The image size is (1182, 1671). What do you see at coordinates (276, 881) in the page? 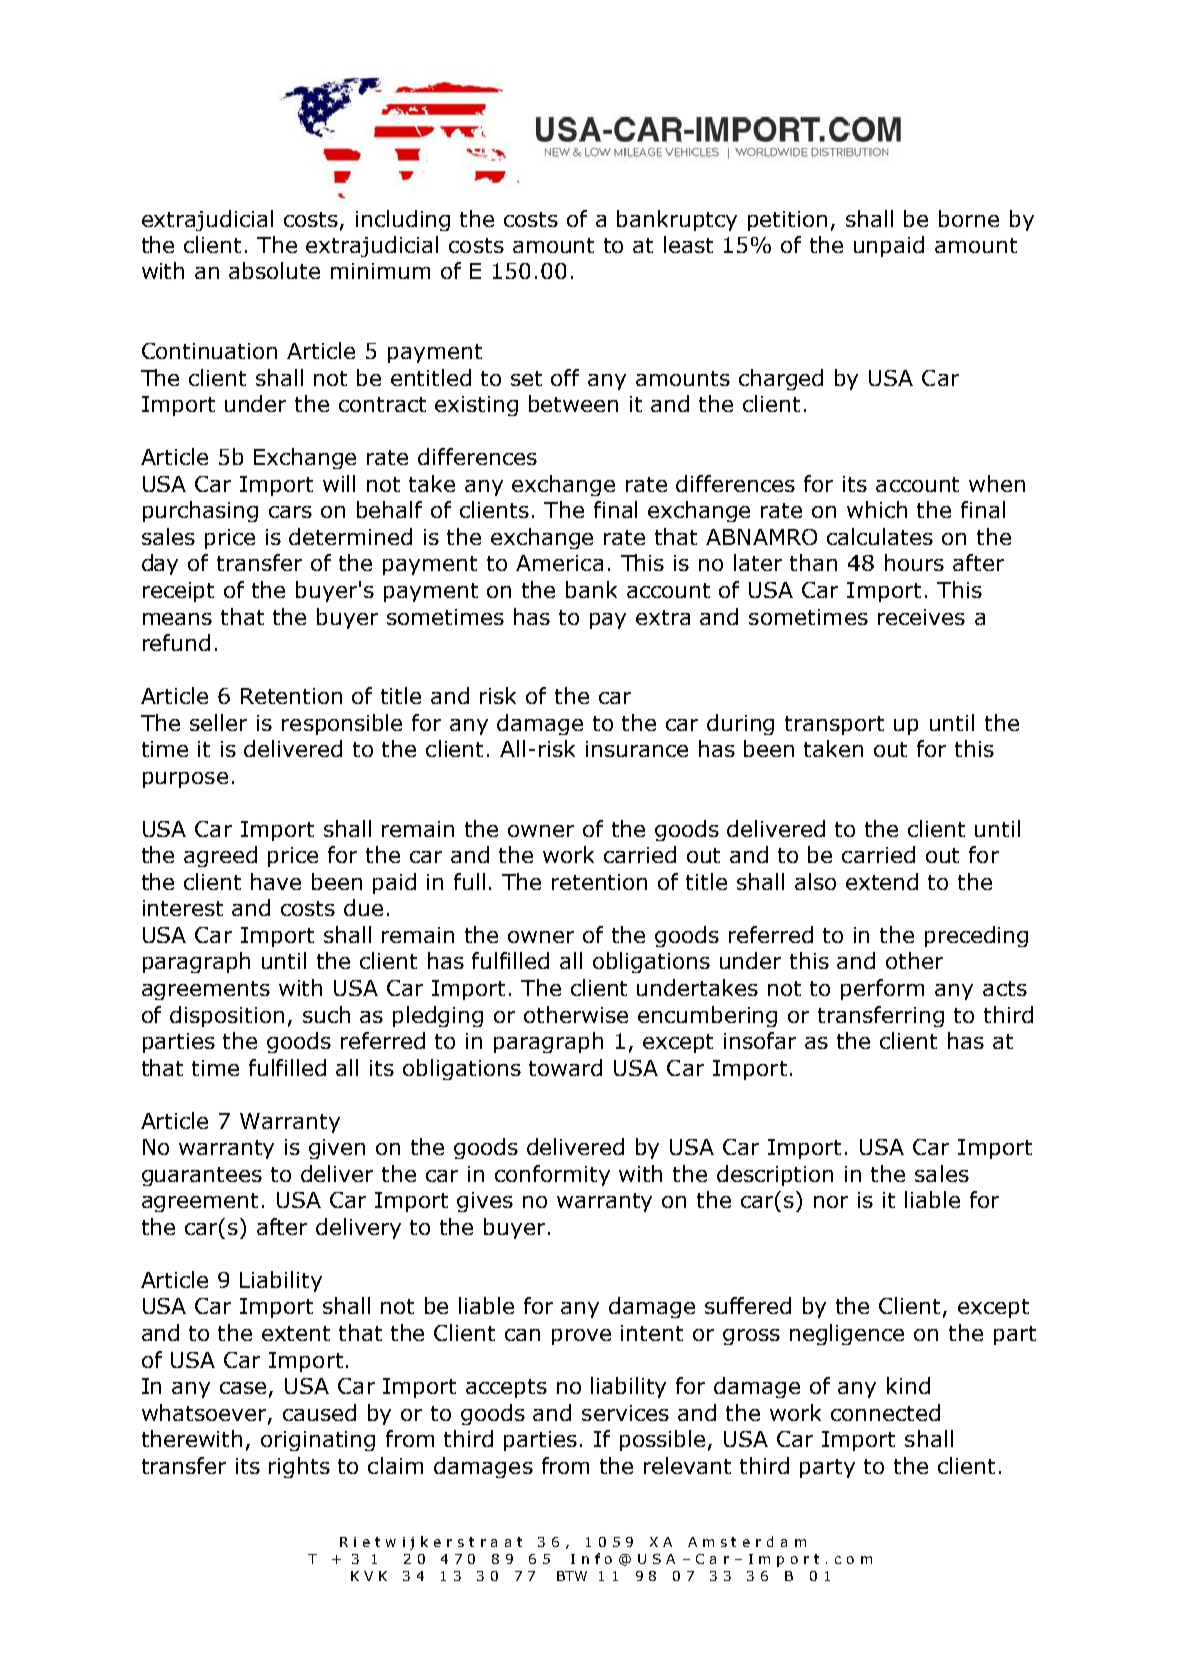
I see `have` at bounding box center [276, 881].
